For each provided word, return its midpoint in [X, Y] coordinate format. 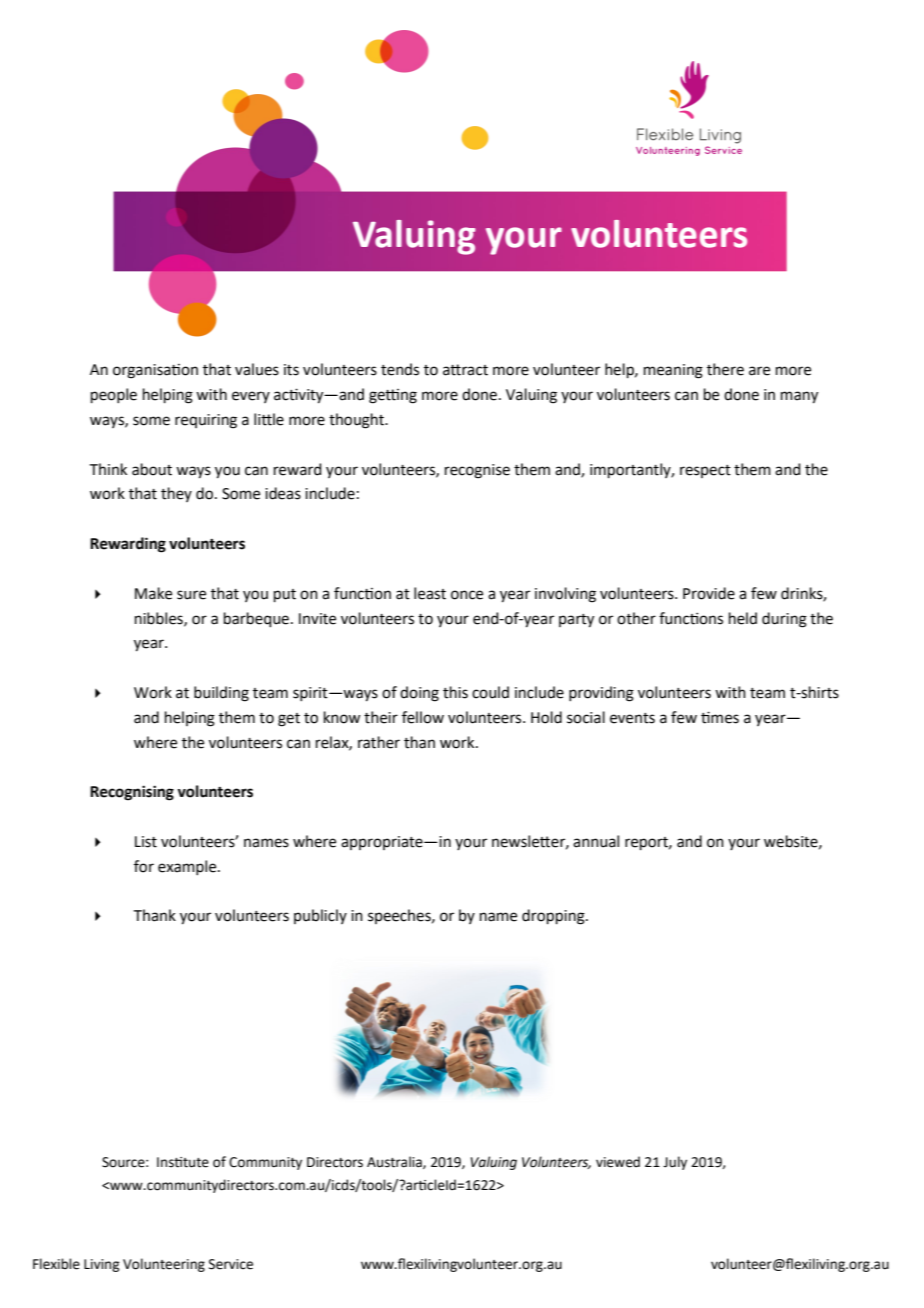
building [221, 694]
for [144, 866]
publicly [320, 916]
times [720, 717]
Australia [395, 1162]
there [725, 369]
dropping [554, 917]
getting [393, 396]
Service [231, 1264]
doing [419, 694]
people [114, 395]
